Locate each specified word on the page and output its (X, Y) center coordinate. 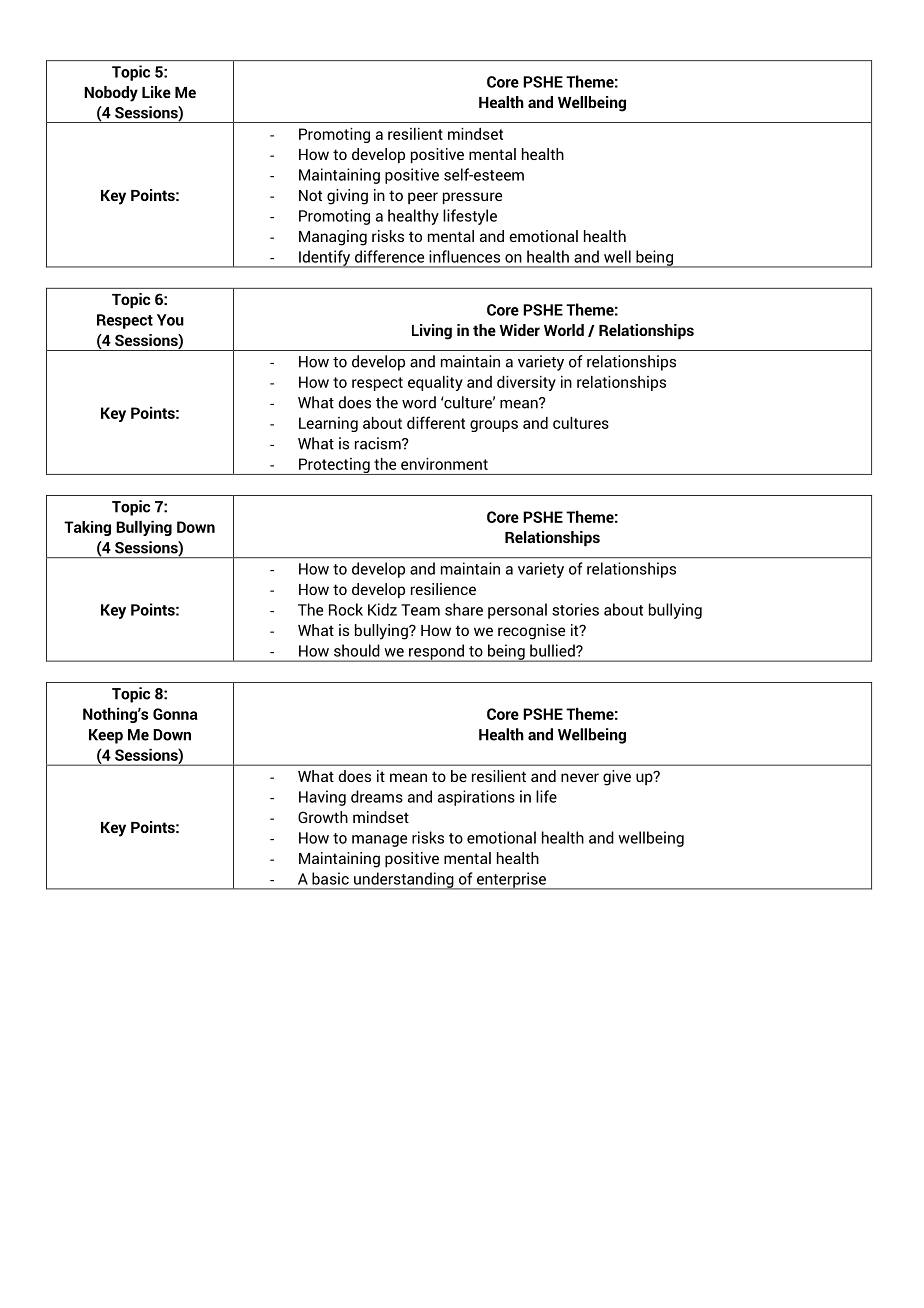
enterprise (511, 881)
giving (347, 197)
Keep (106, 736)
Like (156, 92)
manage (379, 841)
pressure (472, 198)
